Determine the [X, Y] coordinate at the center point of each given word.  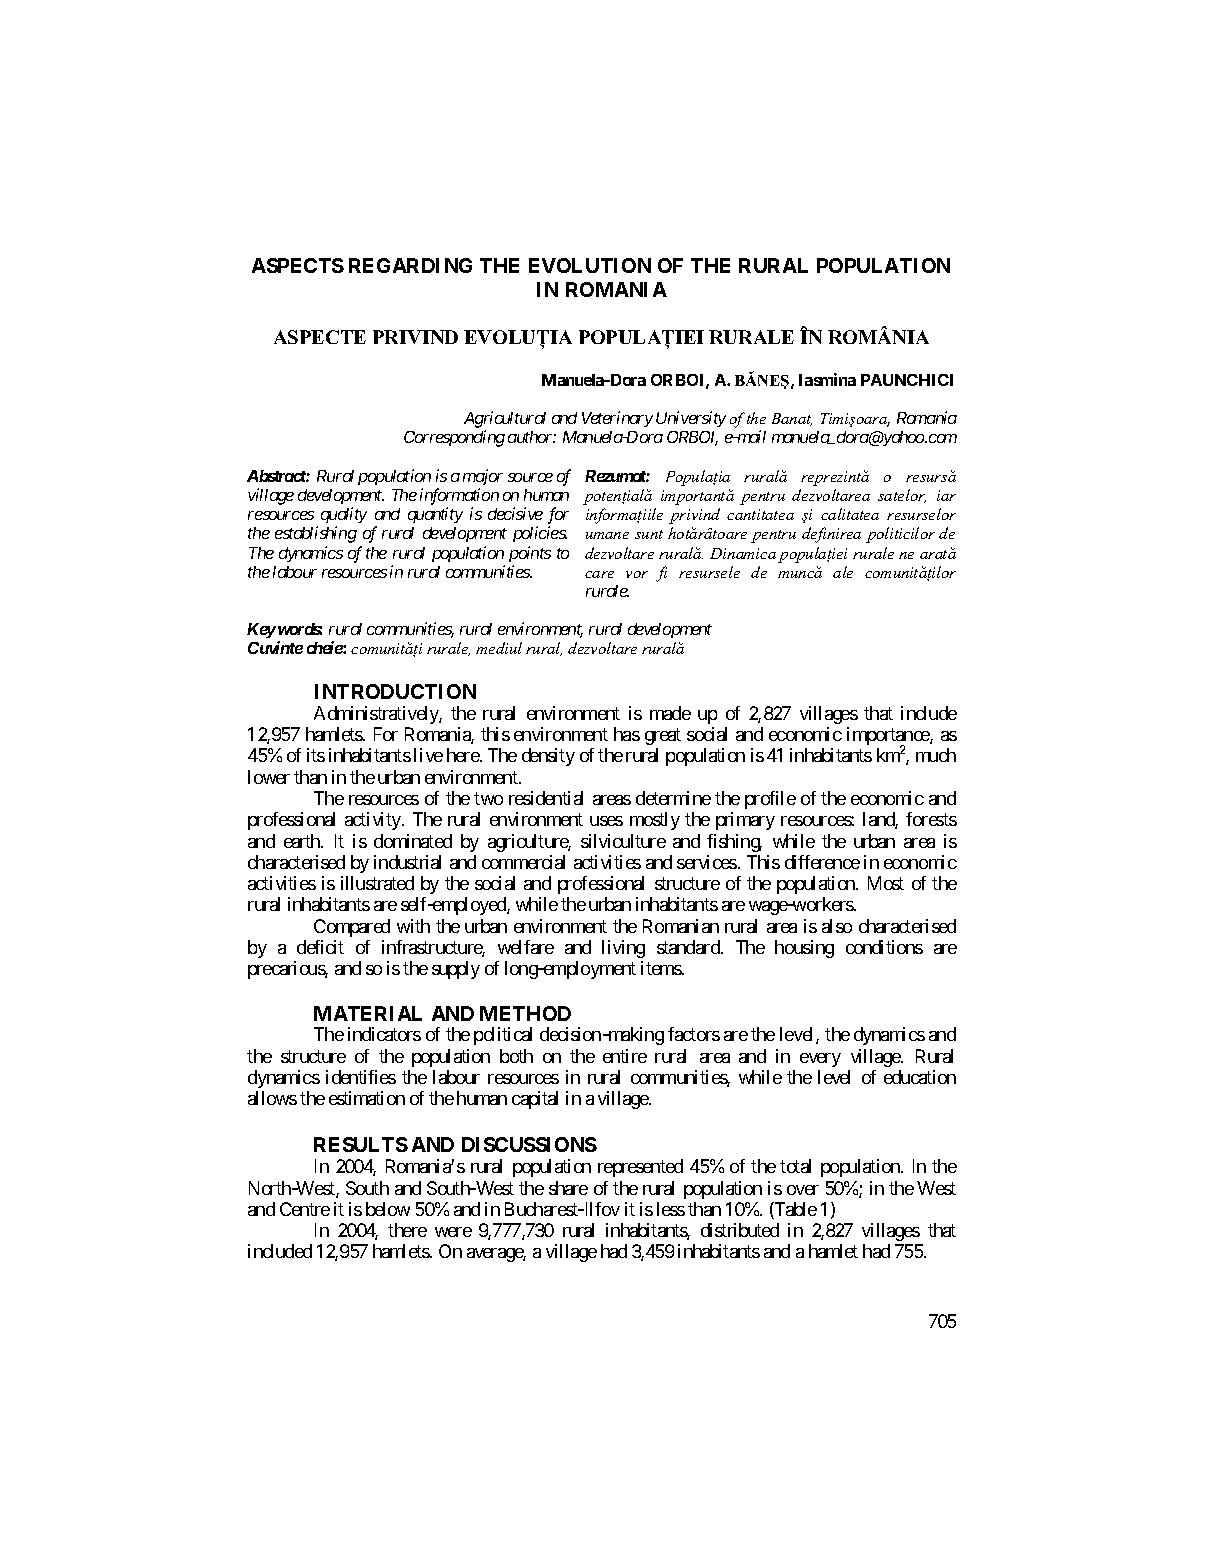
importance [889, 737]
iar [946, 495]
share [568, 1188]
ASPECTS [298, 265]
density [548, 757]
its [316, 755]
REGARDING [410, 265]
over [803, 1190]
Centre [305, 1209]
